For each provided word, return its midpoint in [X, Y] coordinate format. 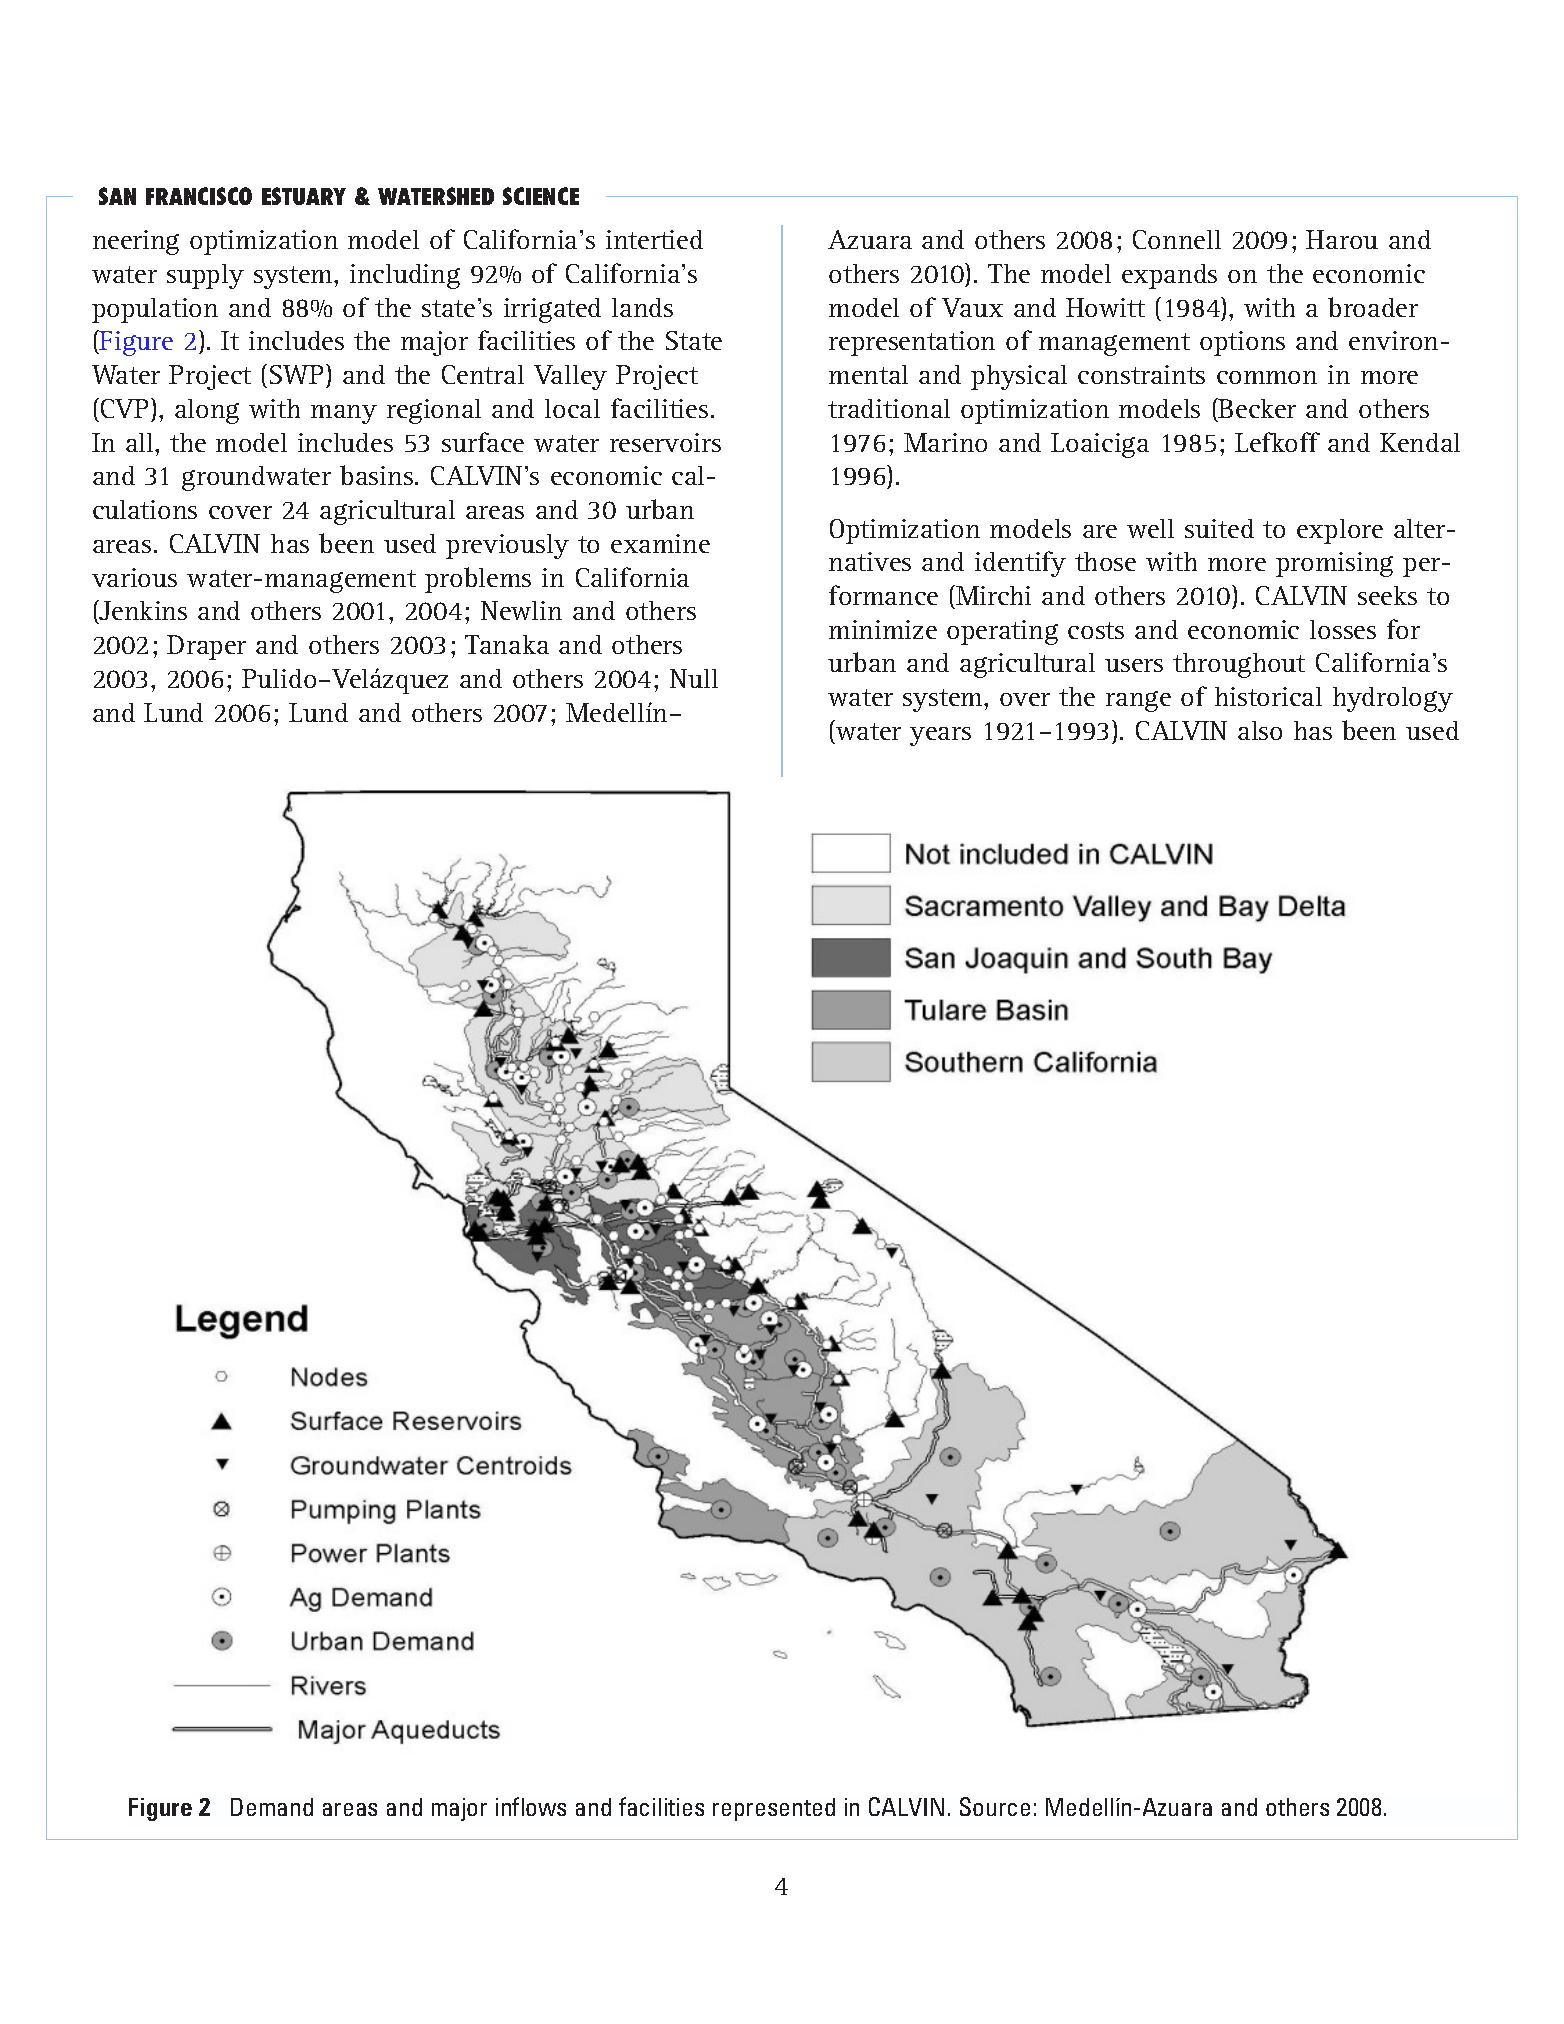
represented [774, 1809]
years [940, 736]
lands [642, 307]
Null [694, 678]
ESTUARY [304, 196]
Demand [272, 1807]
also [1260, 730]
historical [1268, 696]
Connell [1177, 239]
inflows [531, 1806]
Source [995, 1806]
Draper [206, 647]
